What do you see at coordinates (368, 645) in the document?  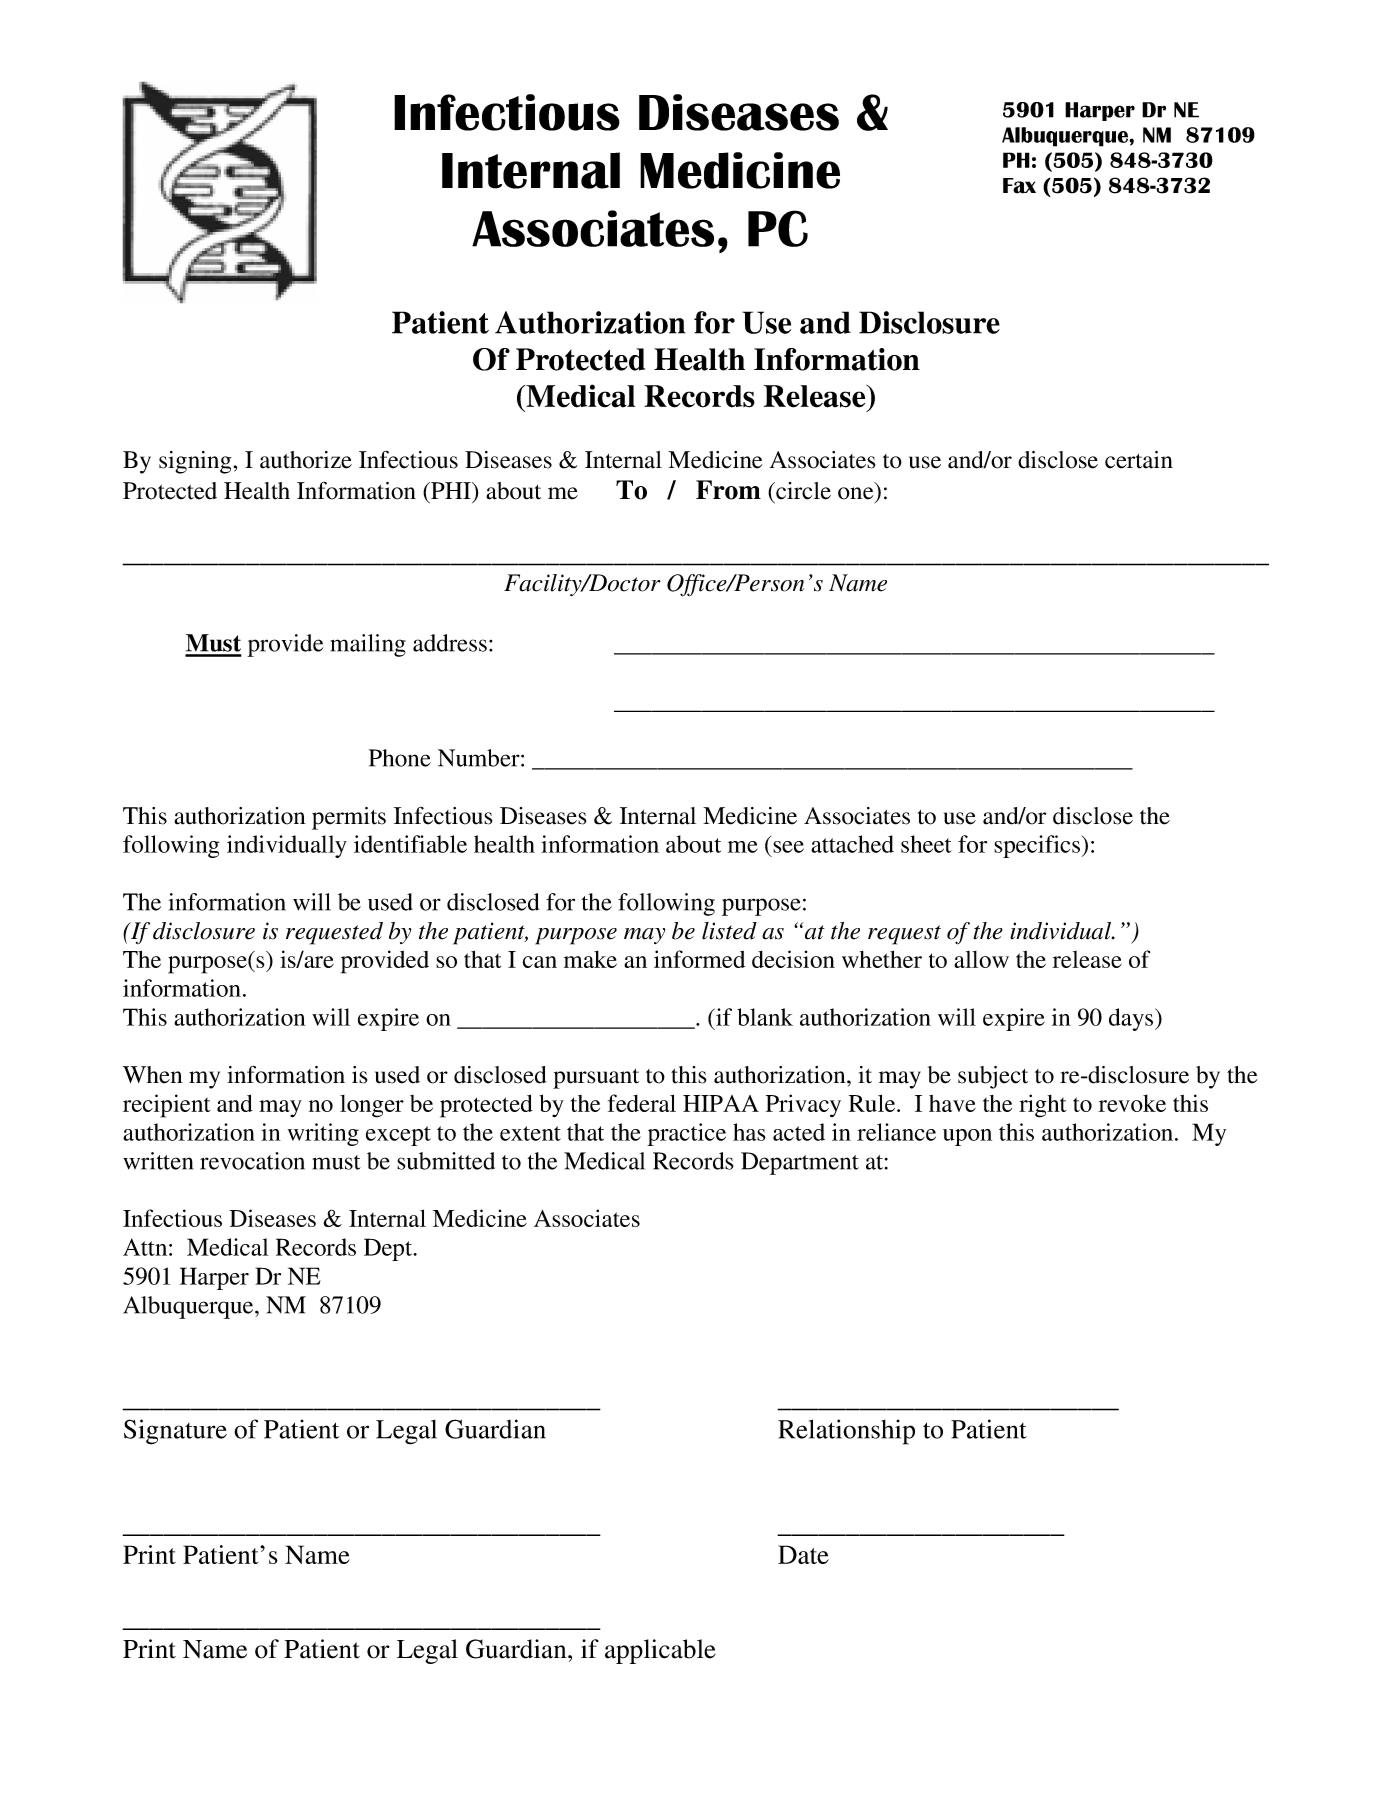 I see `mailing` at bounding box center [368, 645].
